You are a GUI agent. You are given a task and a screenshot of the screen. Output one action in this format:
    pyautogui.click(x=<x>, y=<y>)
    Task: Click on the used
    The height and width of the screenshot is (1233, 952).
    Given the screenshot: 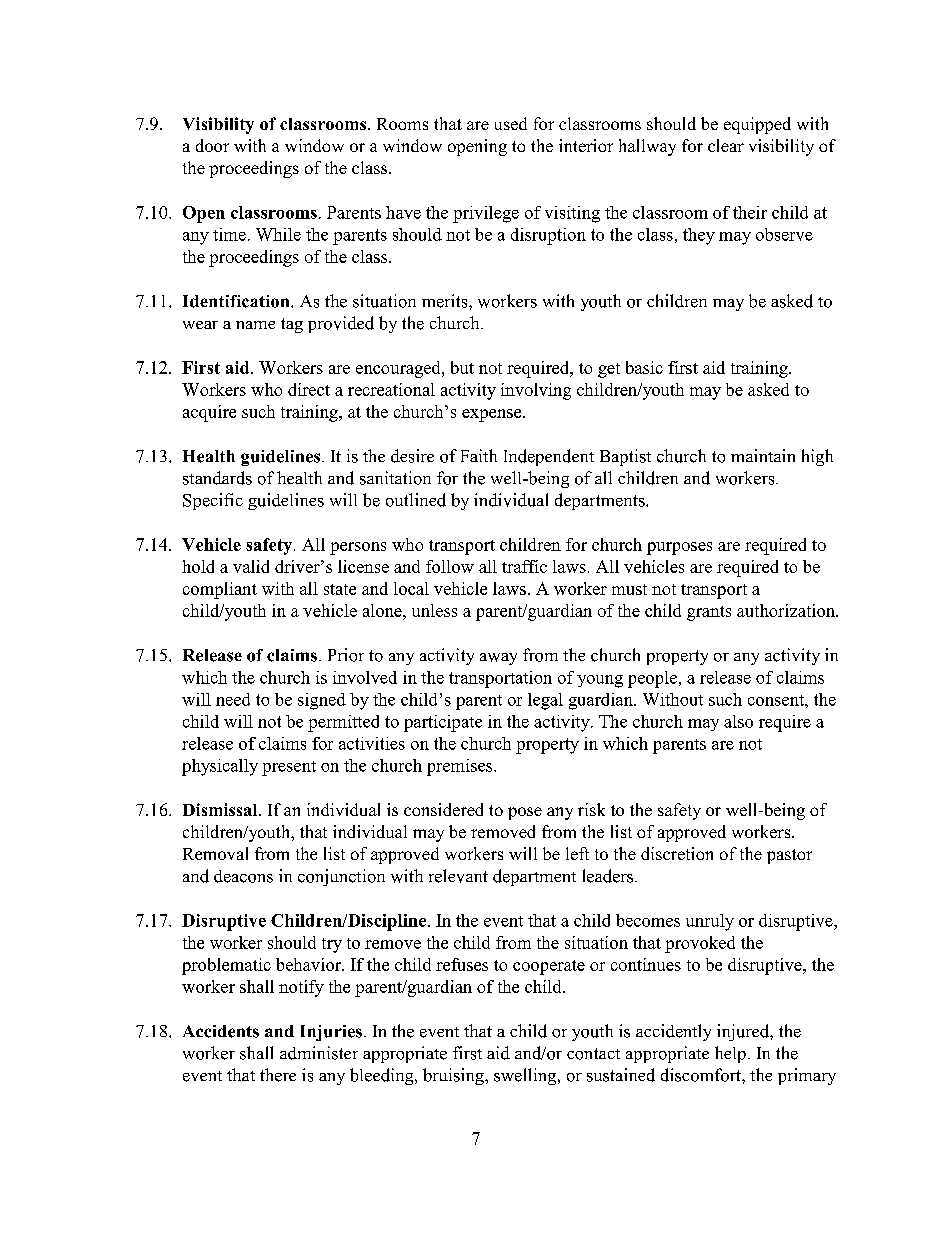 What is the action you would take?
    pyautogui.click(x=511, y=123)
